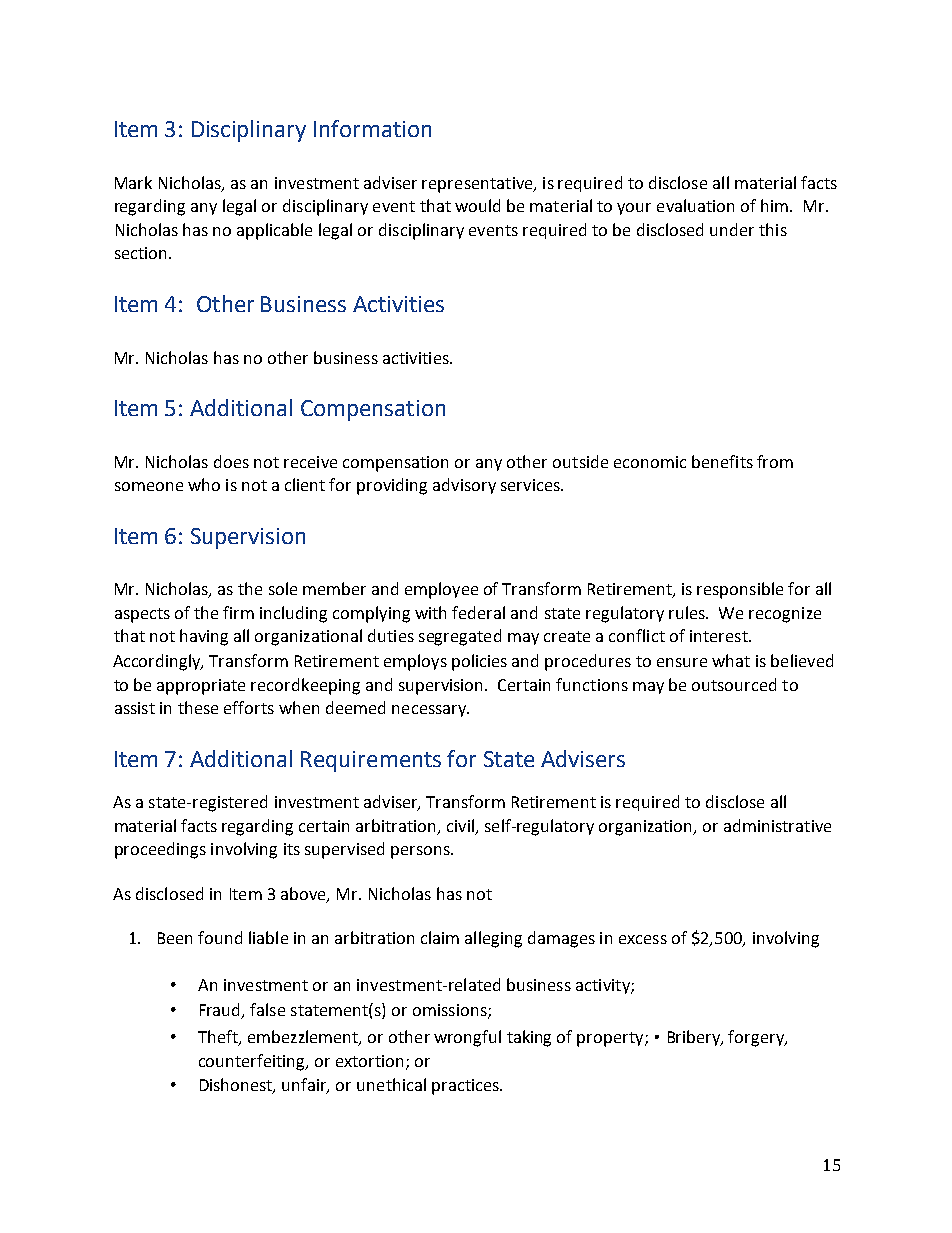  What do you see at coordinates (231, 461) in the screenshot?
I see `does` at bounding box center [231, 461].
